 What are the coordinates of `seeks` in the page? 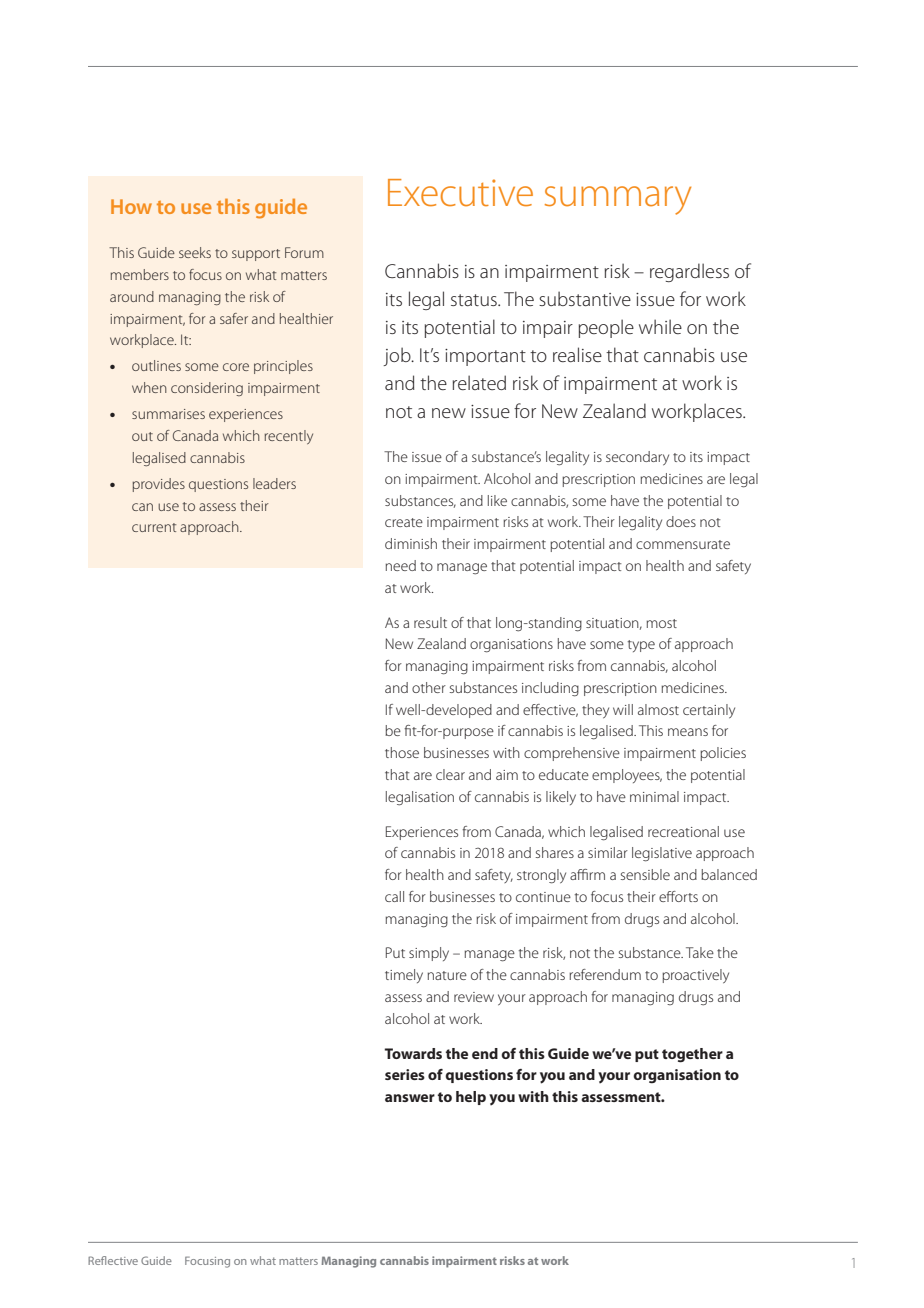 It's located at (195, 252).
